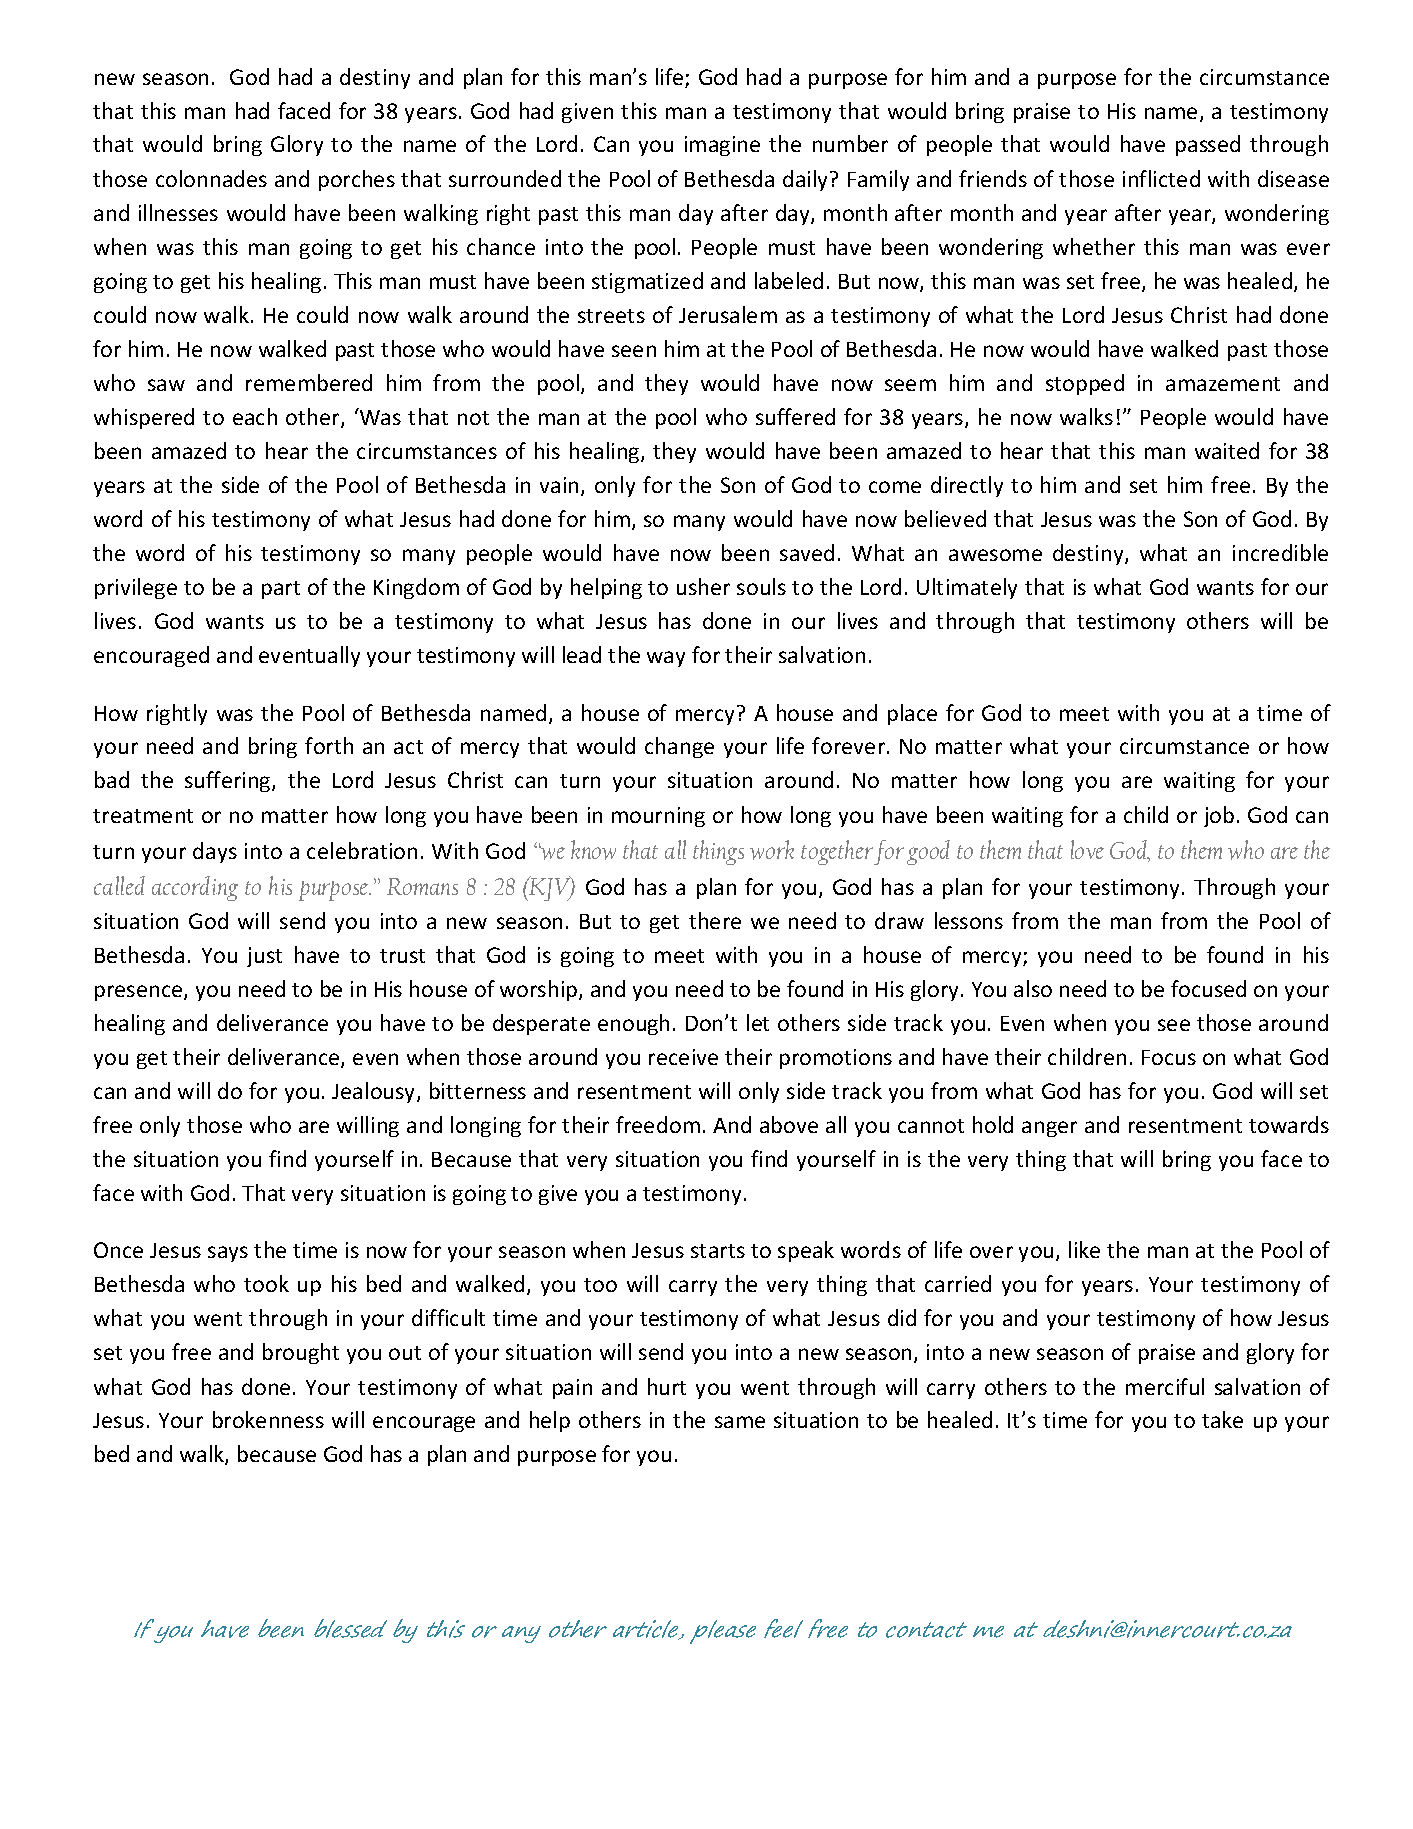  Describe the element at coordinates (667, 1386) in the image. I see `hurt` at that location.
